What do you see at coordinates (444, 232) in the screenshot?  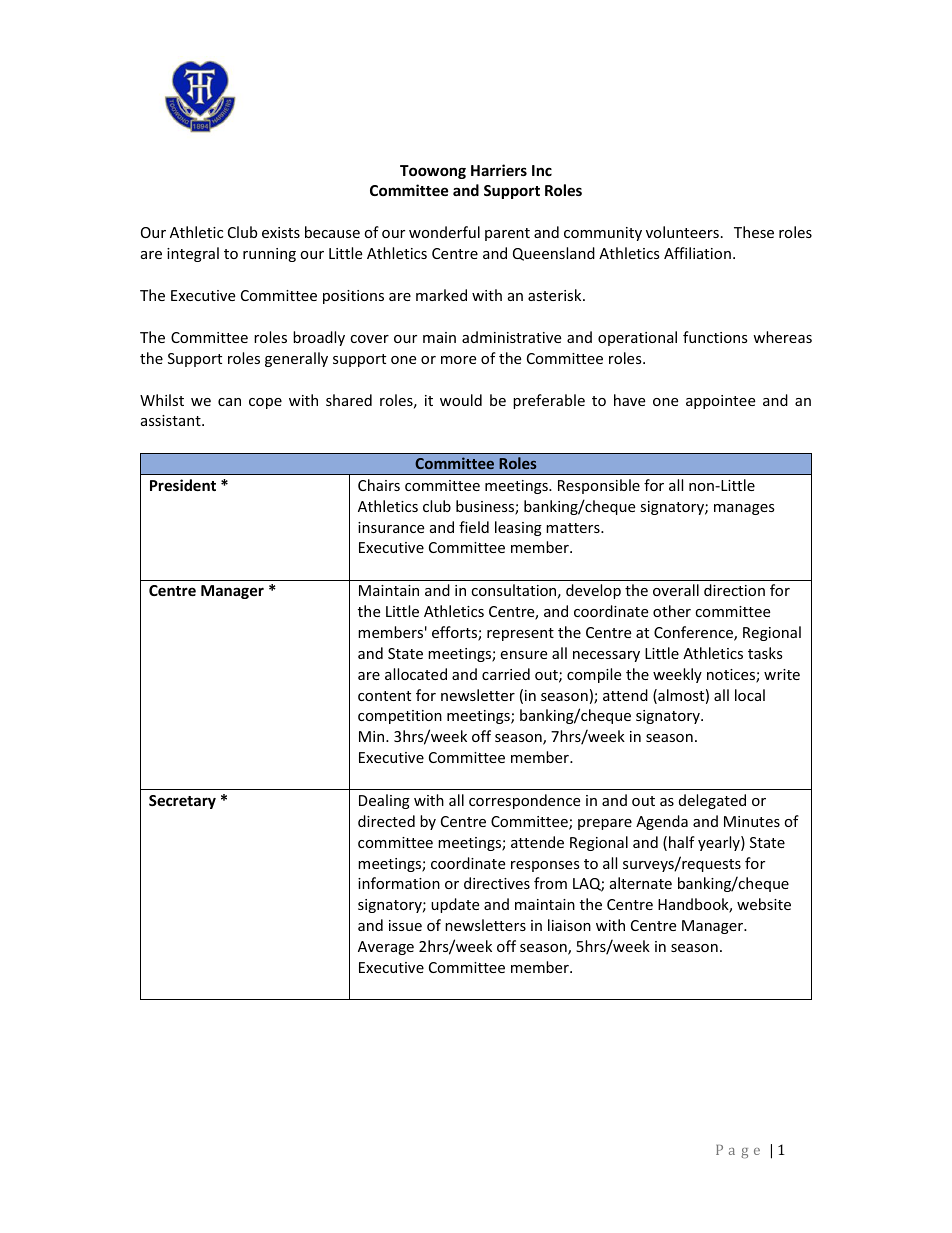 I see `wonderful` at bounding box center [444, 232].
